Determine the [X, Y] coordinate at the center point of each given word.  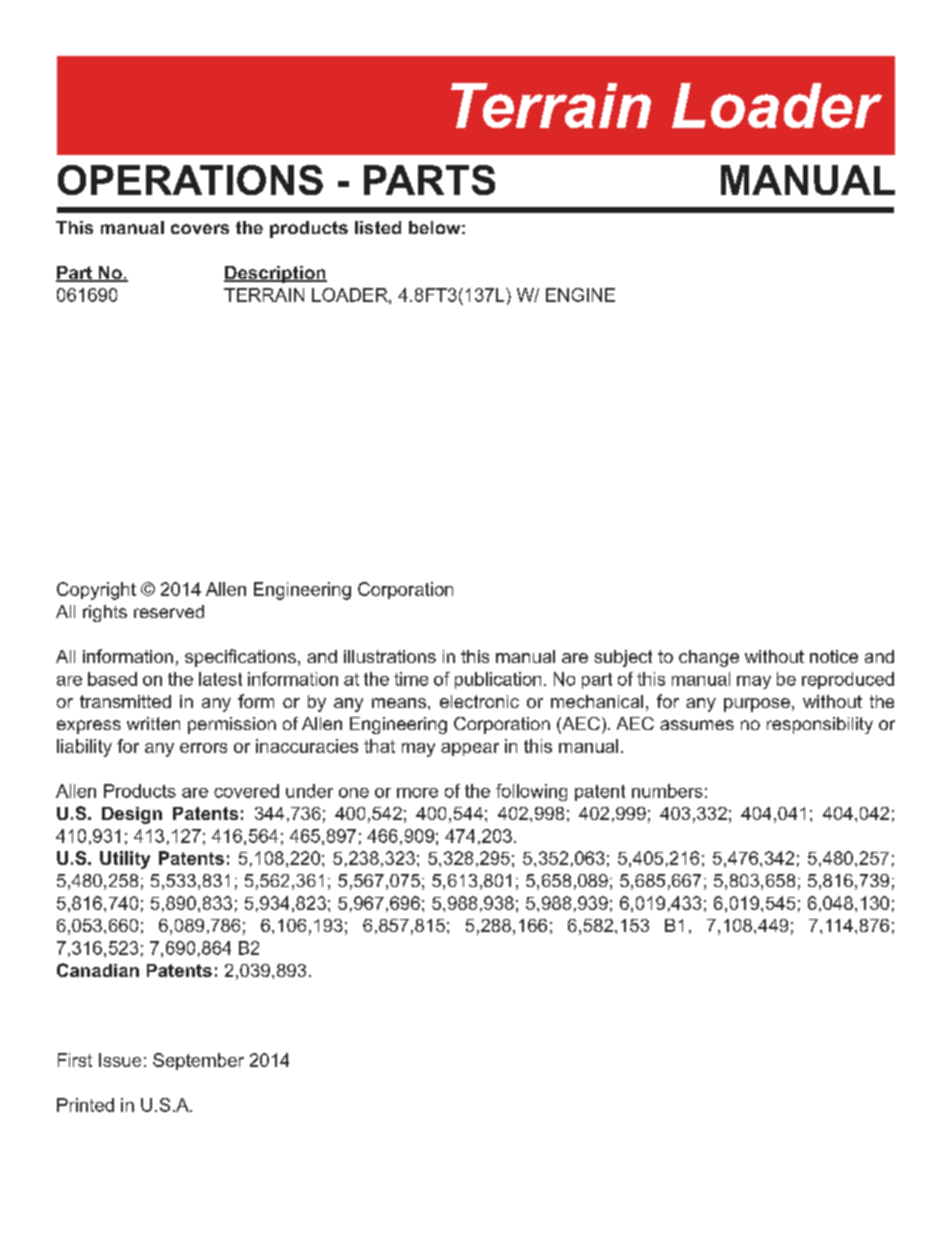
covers [200, 229]
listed [378, 227]
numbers [667, 791]
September [198, 1061]
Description [275, 274]
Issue [120, 1060]
